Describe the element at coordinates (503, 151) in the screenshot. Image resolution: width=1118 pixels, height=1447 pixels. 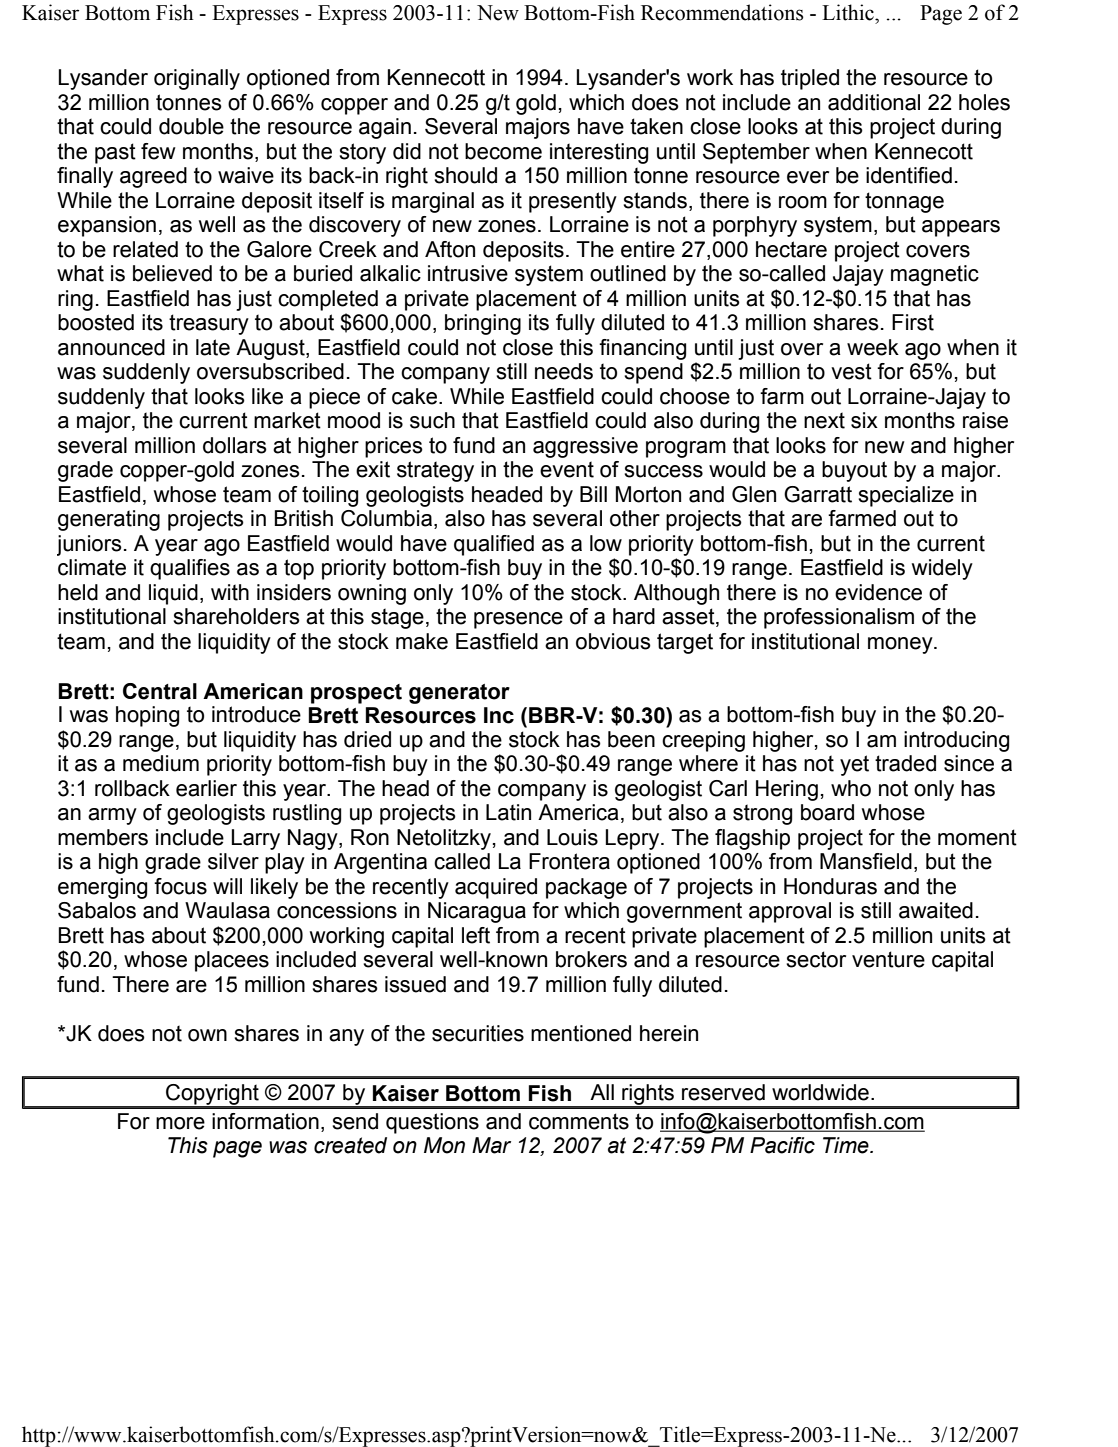
I see `become` at that location.
